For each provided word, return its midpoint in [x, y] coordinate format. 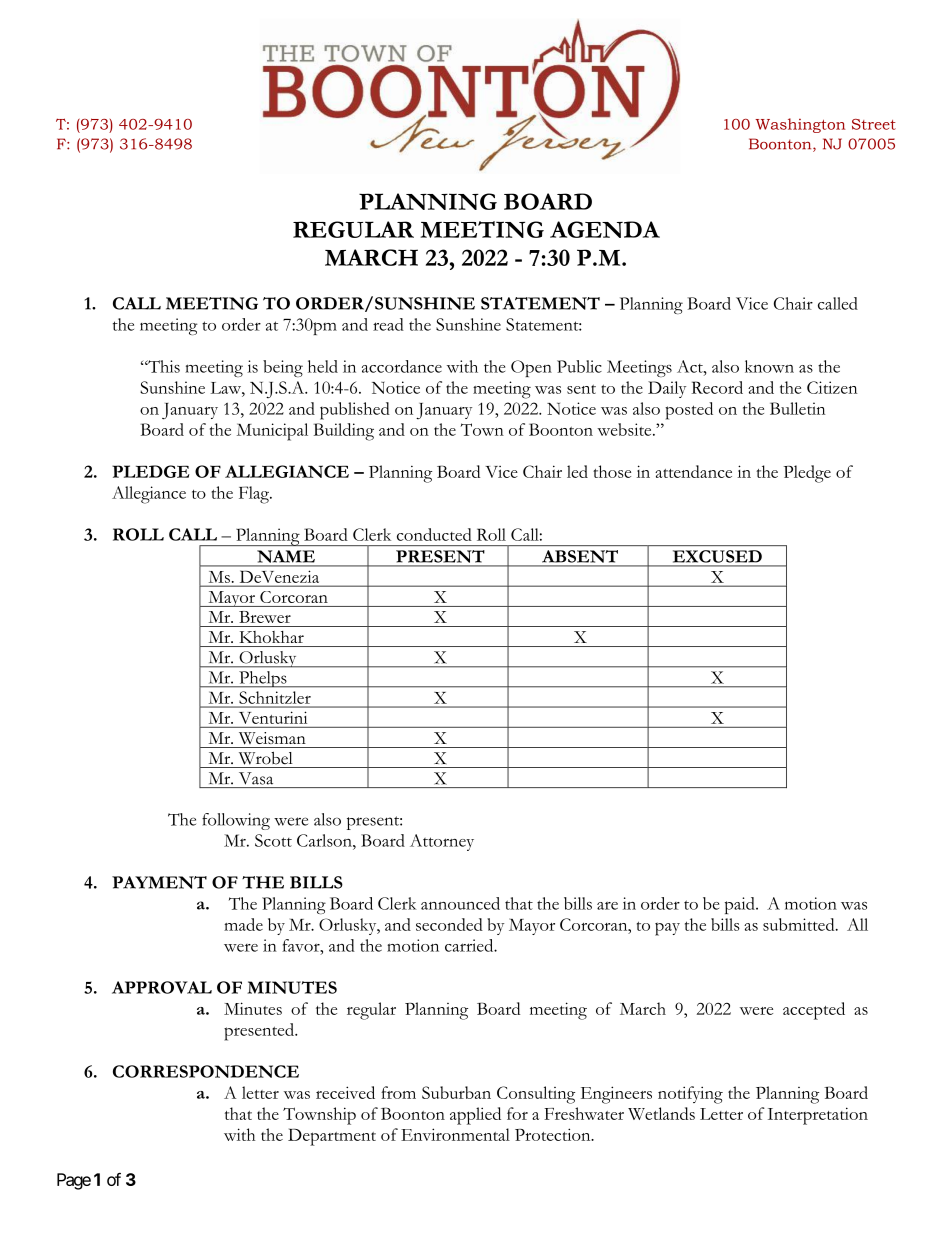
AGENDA [605, 229]
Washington [800, 125]
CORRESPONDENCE [206, 1071]
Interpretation [818, 1116]
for [517, 1113]
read [388, 324]
